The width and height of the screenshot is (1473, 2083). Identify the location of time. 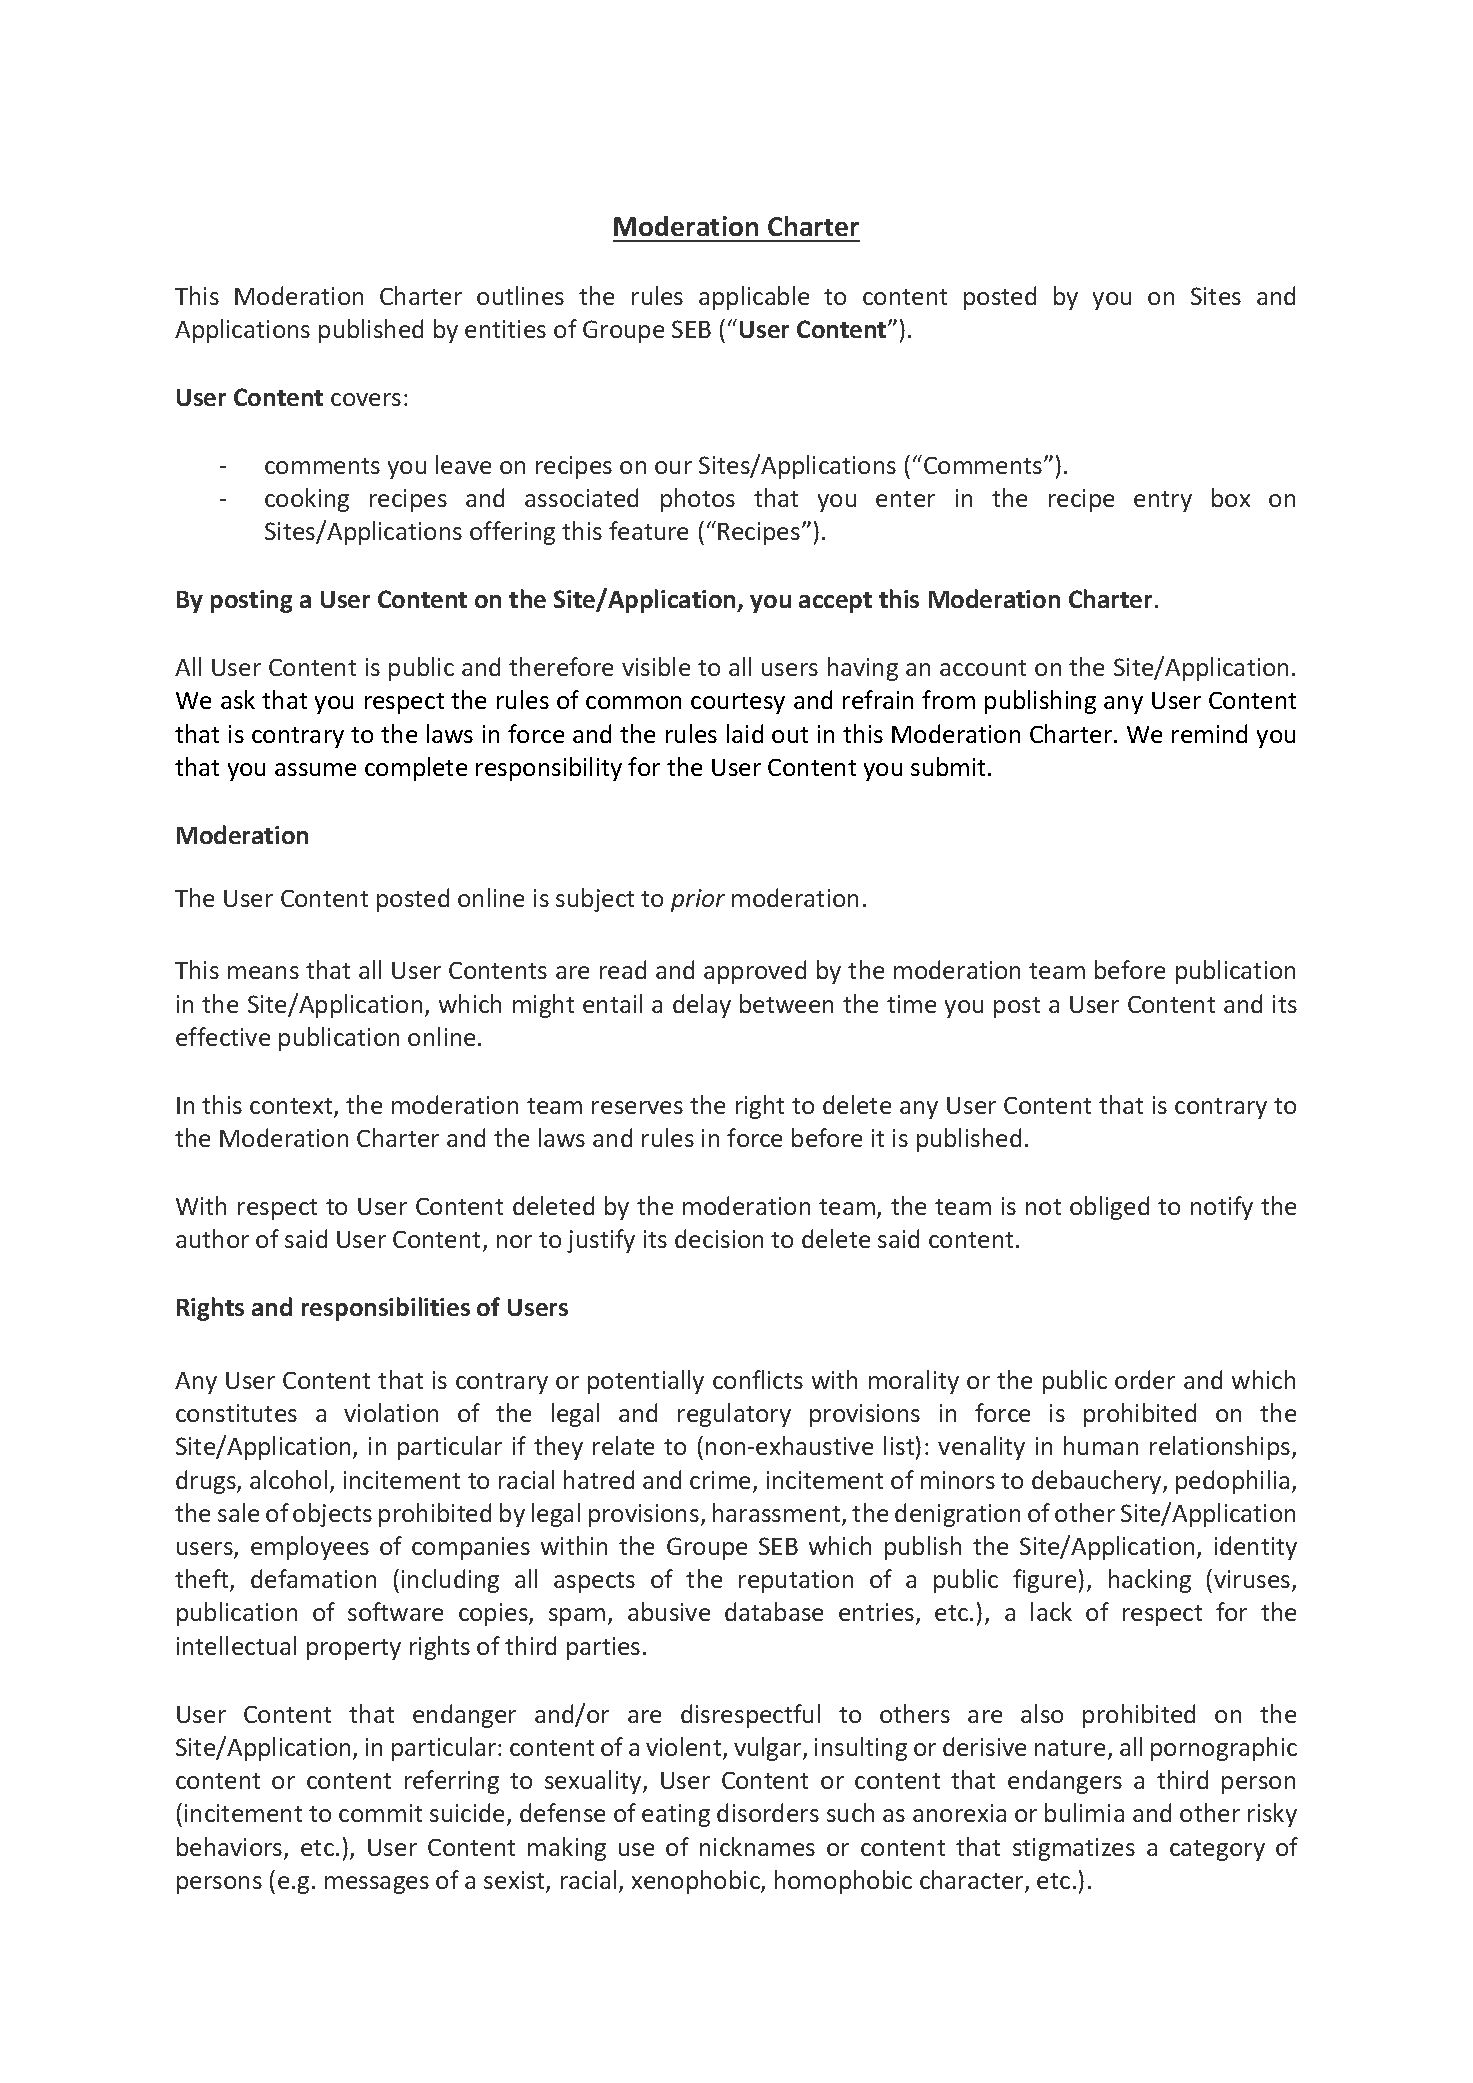
(911, 1004).
